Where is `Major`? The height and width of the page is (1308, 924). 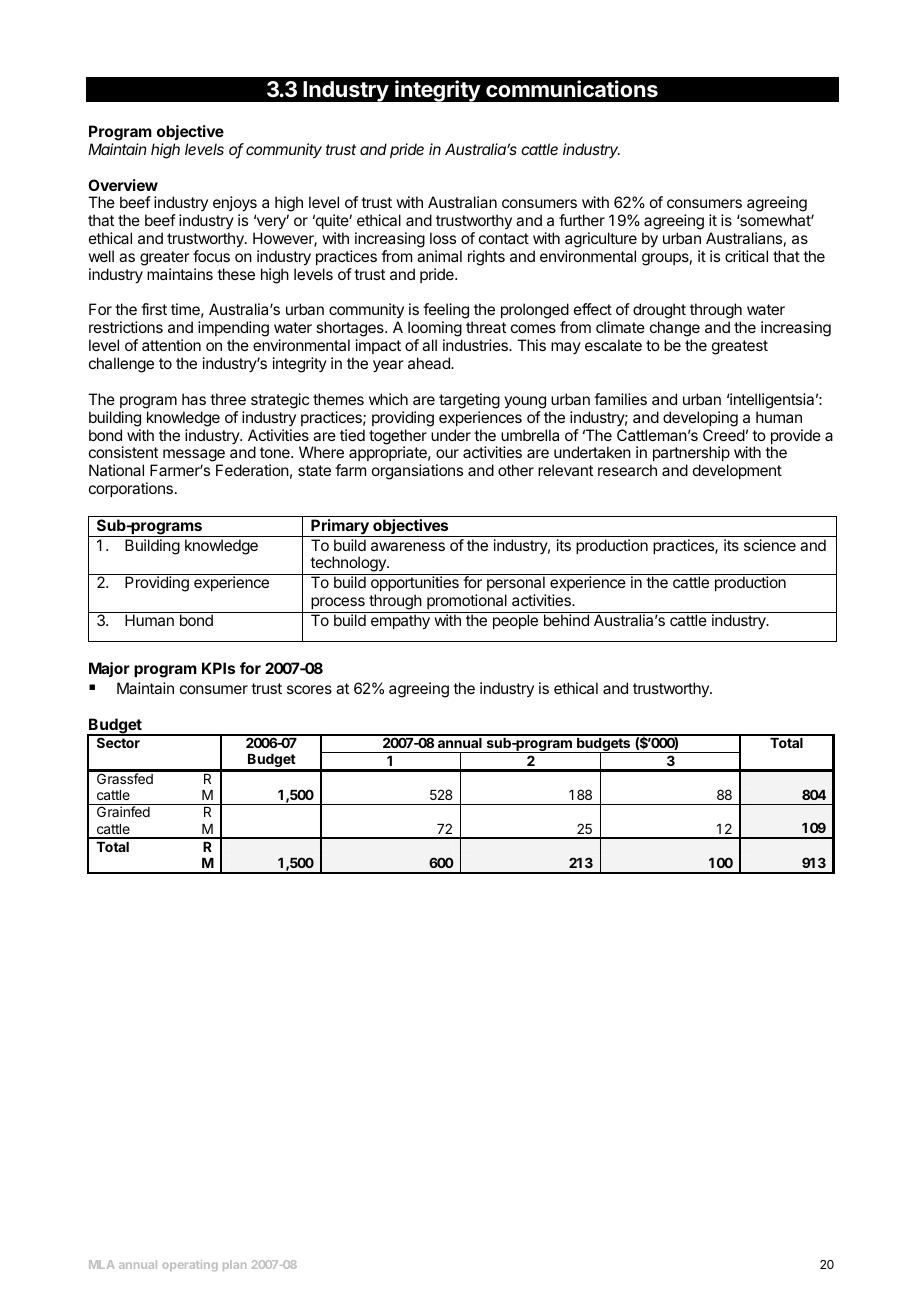
Major is located at coordinates (109, 669).
